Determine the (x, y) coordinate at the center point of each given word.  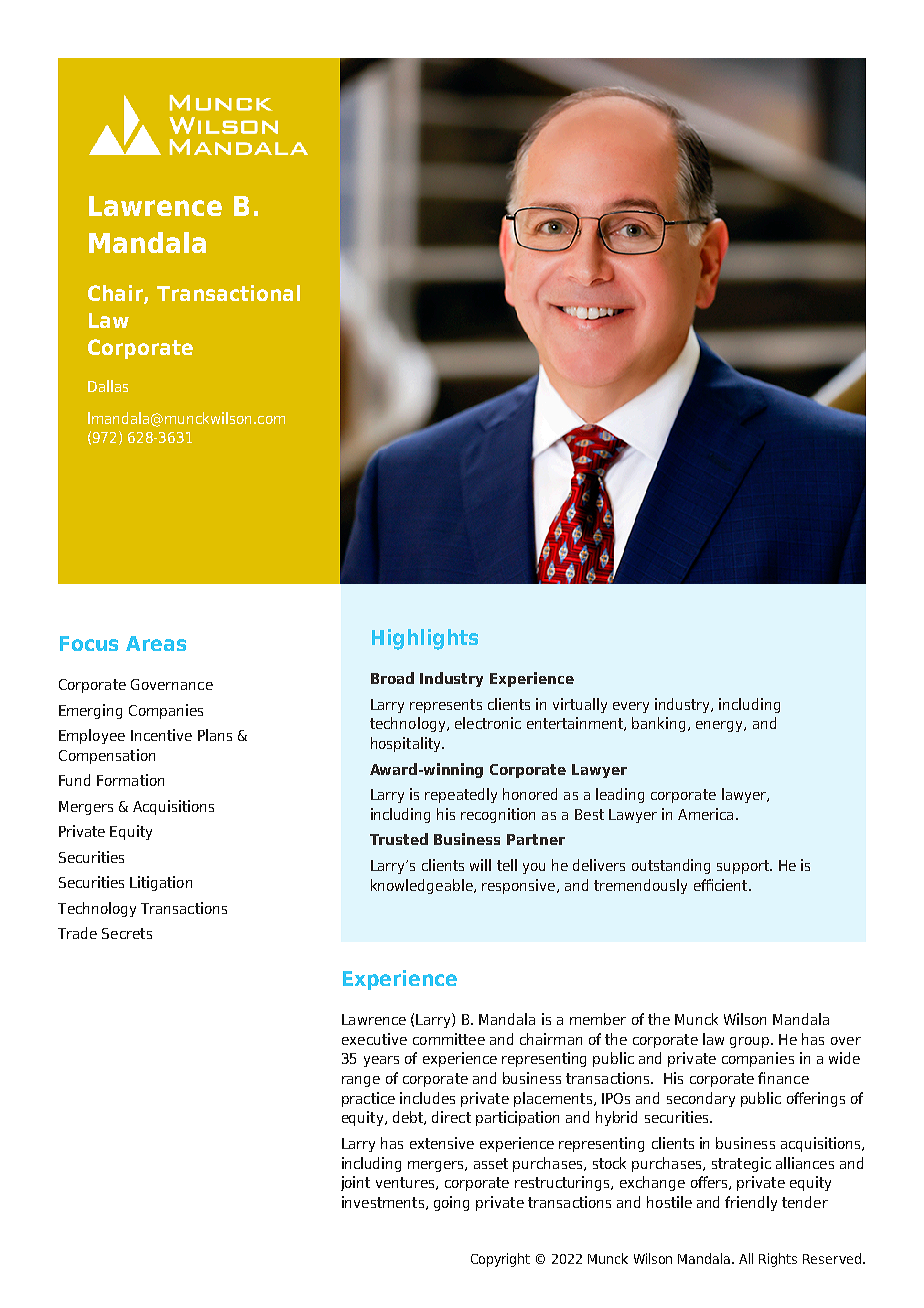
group (751, 1042)
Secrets (127, 933)
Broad (392, 678)
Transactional (228, 293)
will (480, 865)
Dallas (108, 386)
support (744, 867)
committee (449, 1039)
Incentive (161, 735)
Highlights (425, 639)
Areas (156, 643)
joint (355, 1183)
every (631, 707)
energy (720, 726)
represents (446, 706)
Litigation (161, 883)
